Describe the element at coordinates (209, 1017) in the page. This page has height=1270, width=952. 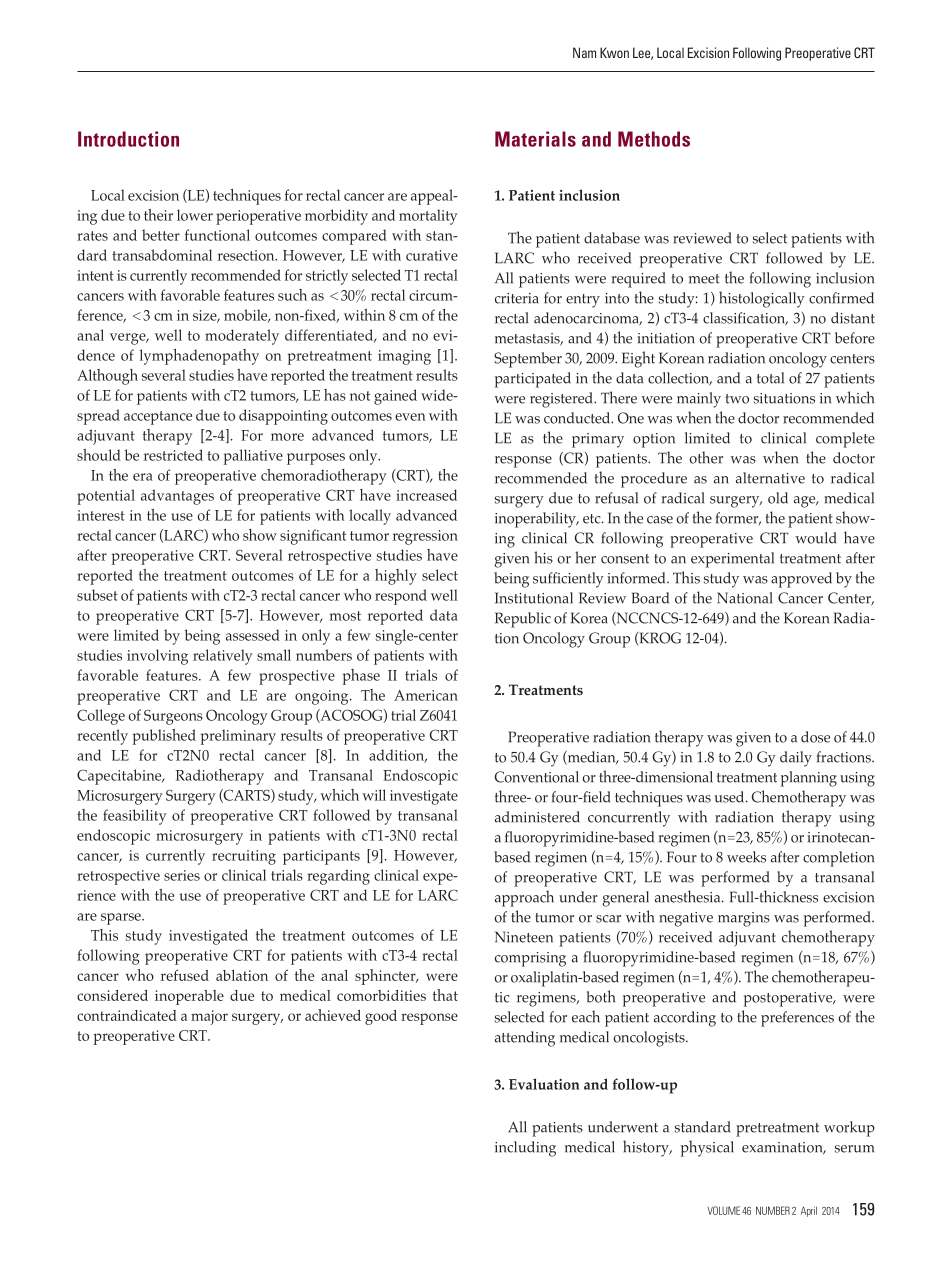
I see `major` at that location.
